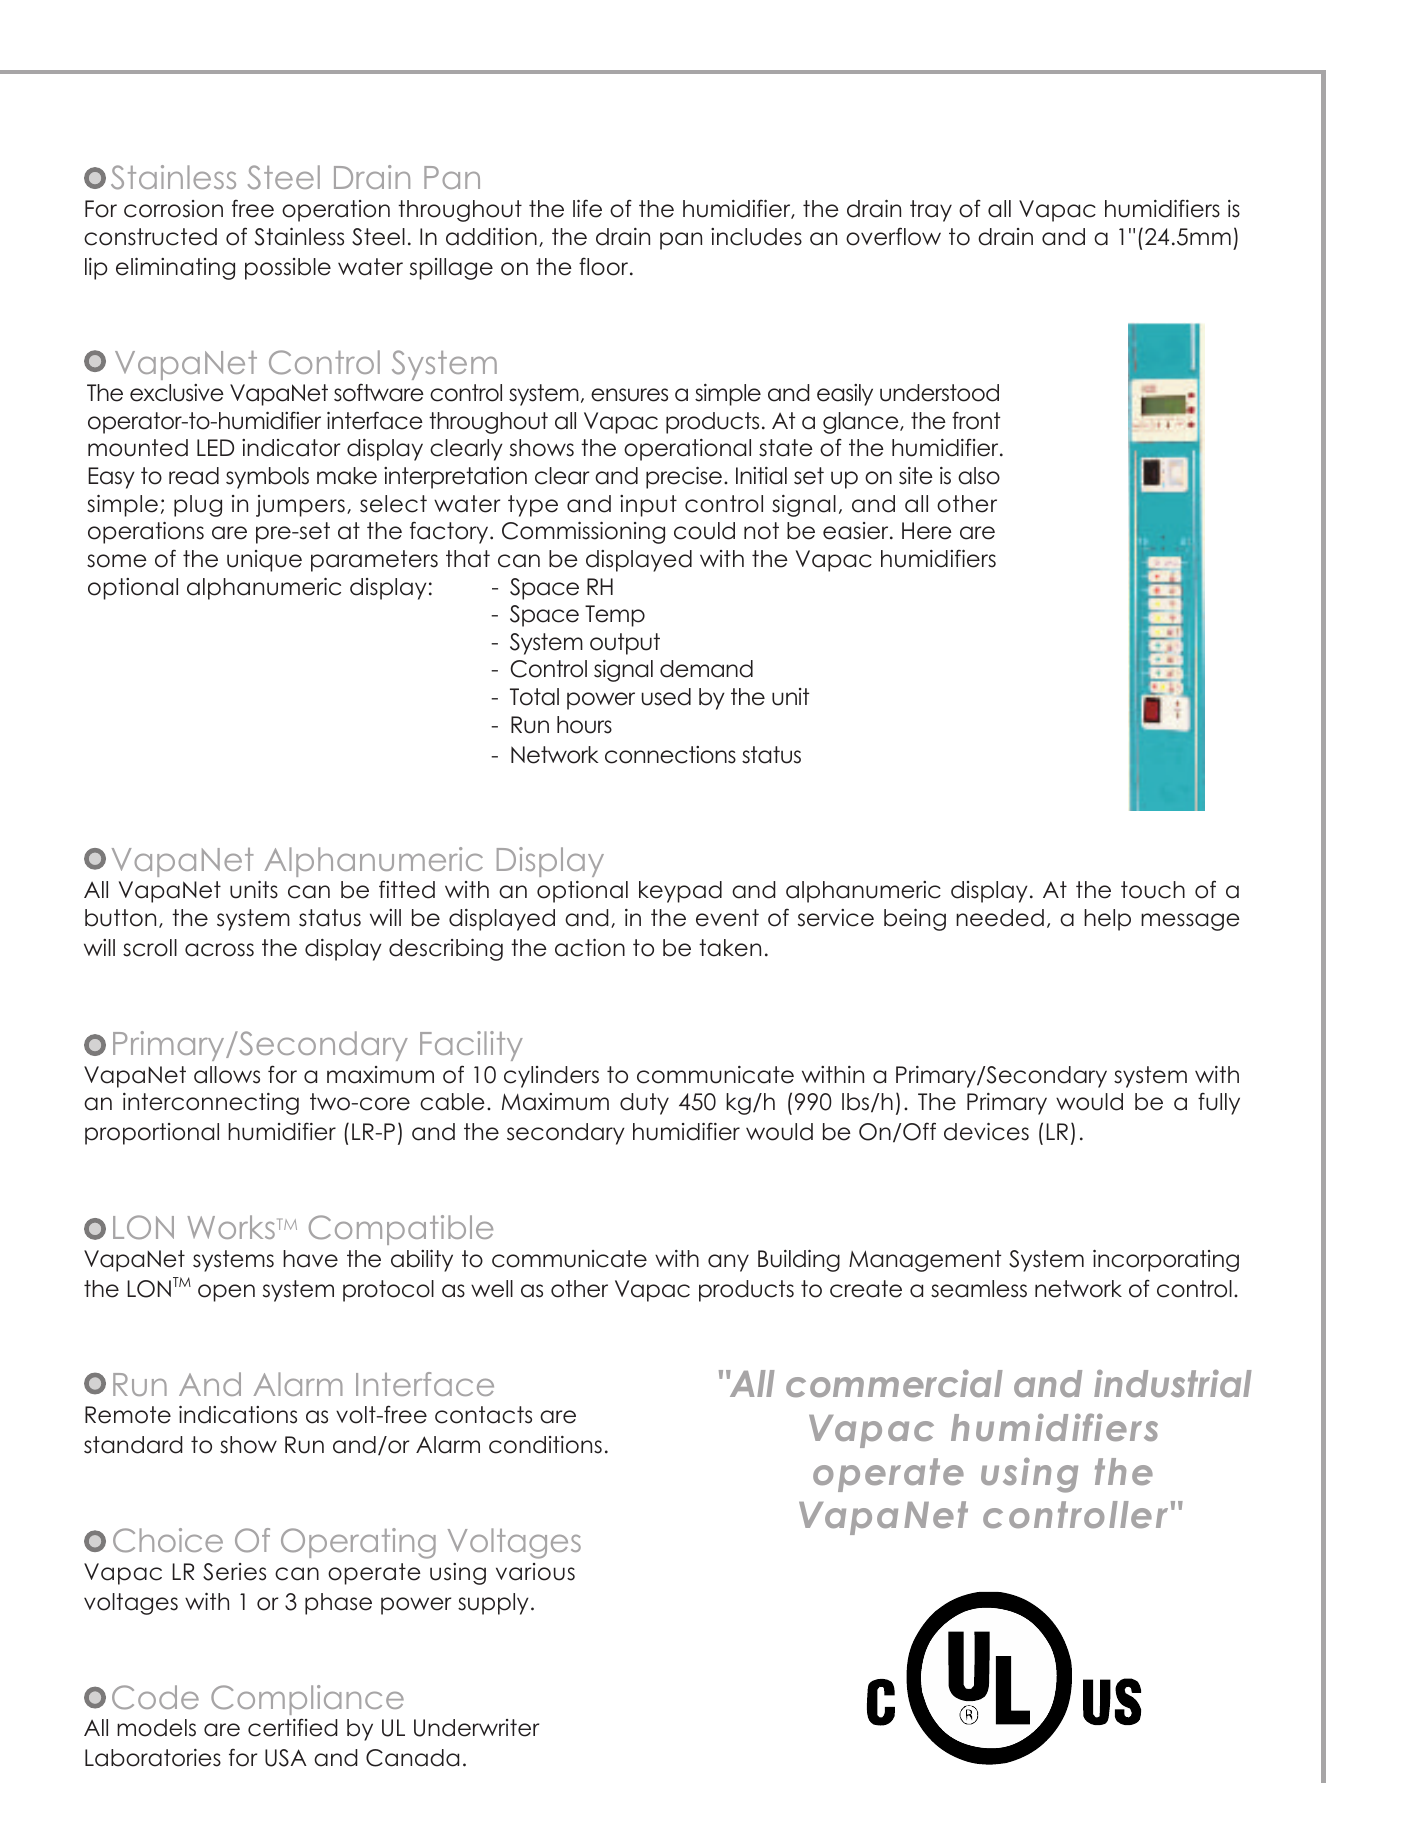 The width and height of the page is (1409, 1823). I want to click on Temp, so click(615, 616).
